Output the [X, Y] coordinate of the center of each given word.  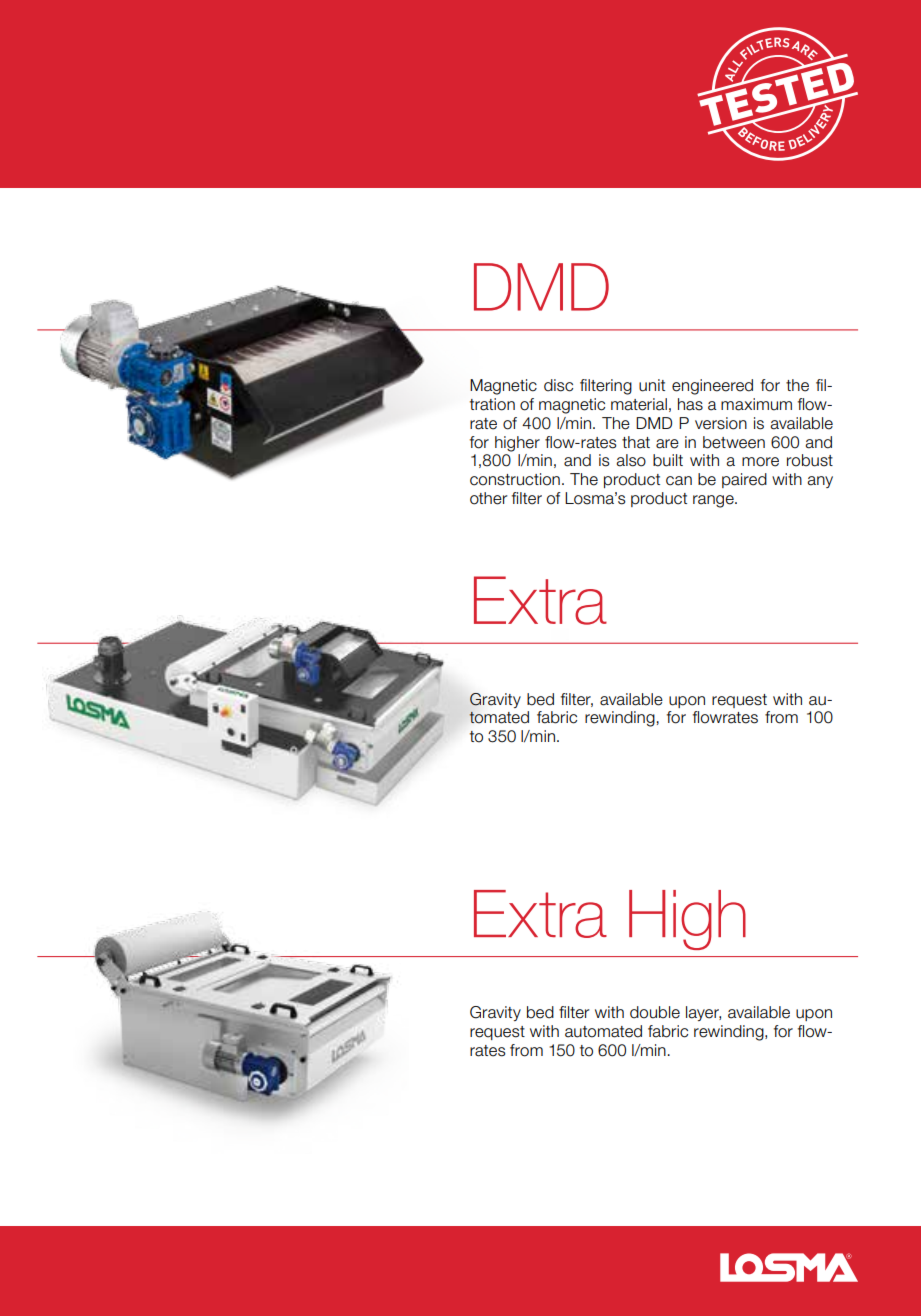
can [679, 481]
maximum [756, 404]
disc [558, 385]
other [489, 498]
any [820, 482]
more [760, 462]
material [639, 404]
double [655, 1012]
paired [744, 480]
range [714, 501]
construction [515, 479]
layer [703, 1013]
